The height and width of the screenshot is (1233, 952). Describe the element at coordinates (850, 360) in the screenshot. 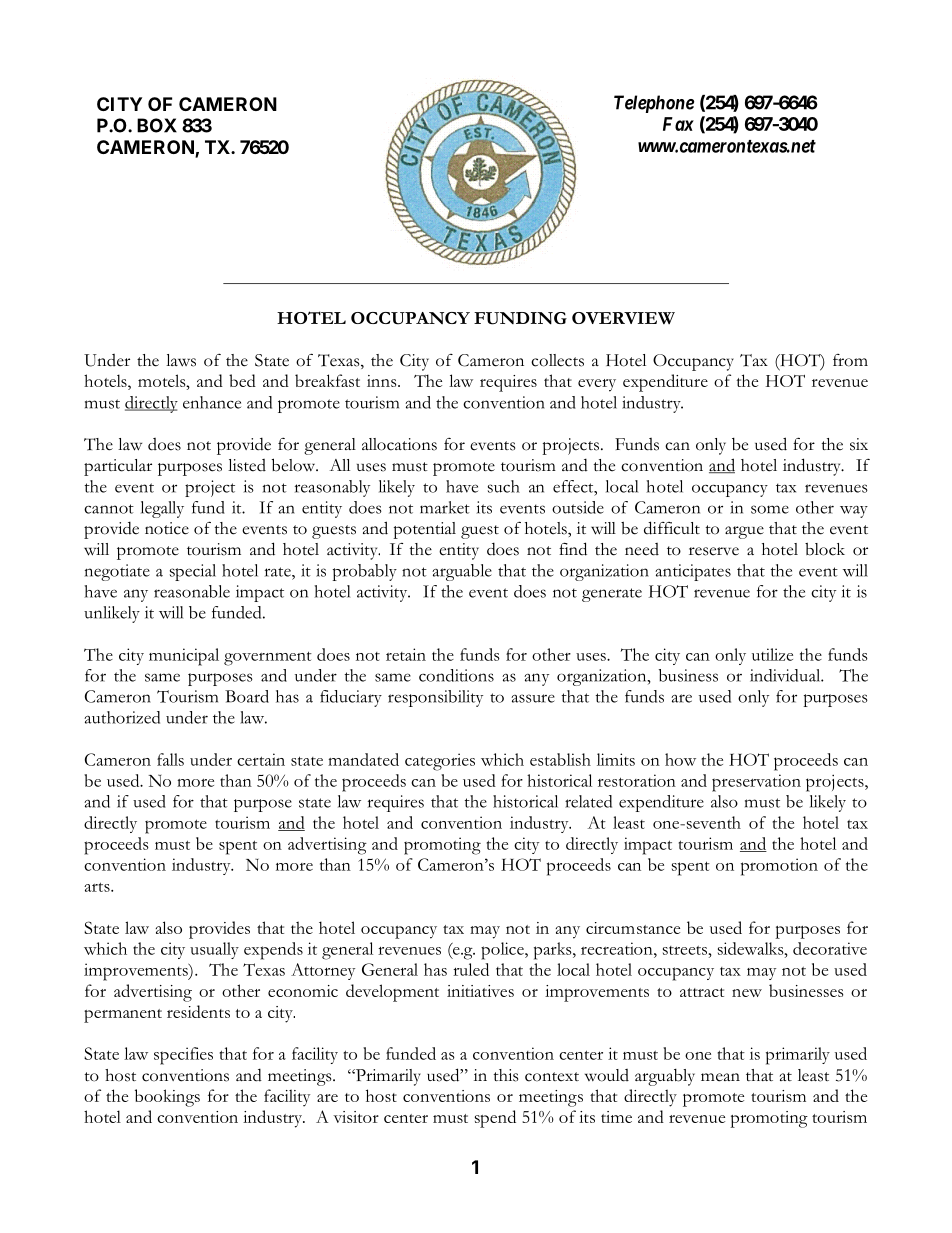

I see `from` at that location.
